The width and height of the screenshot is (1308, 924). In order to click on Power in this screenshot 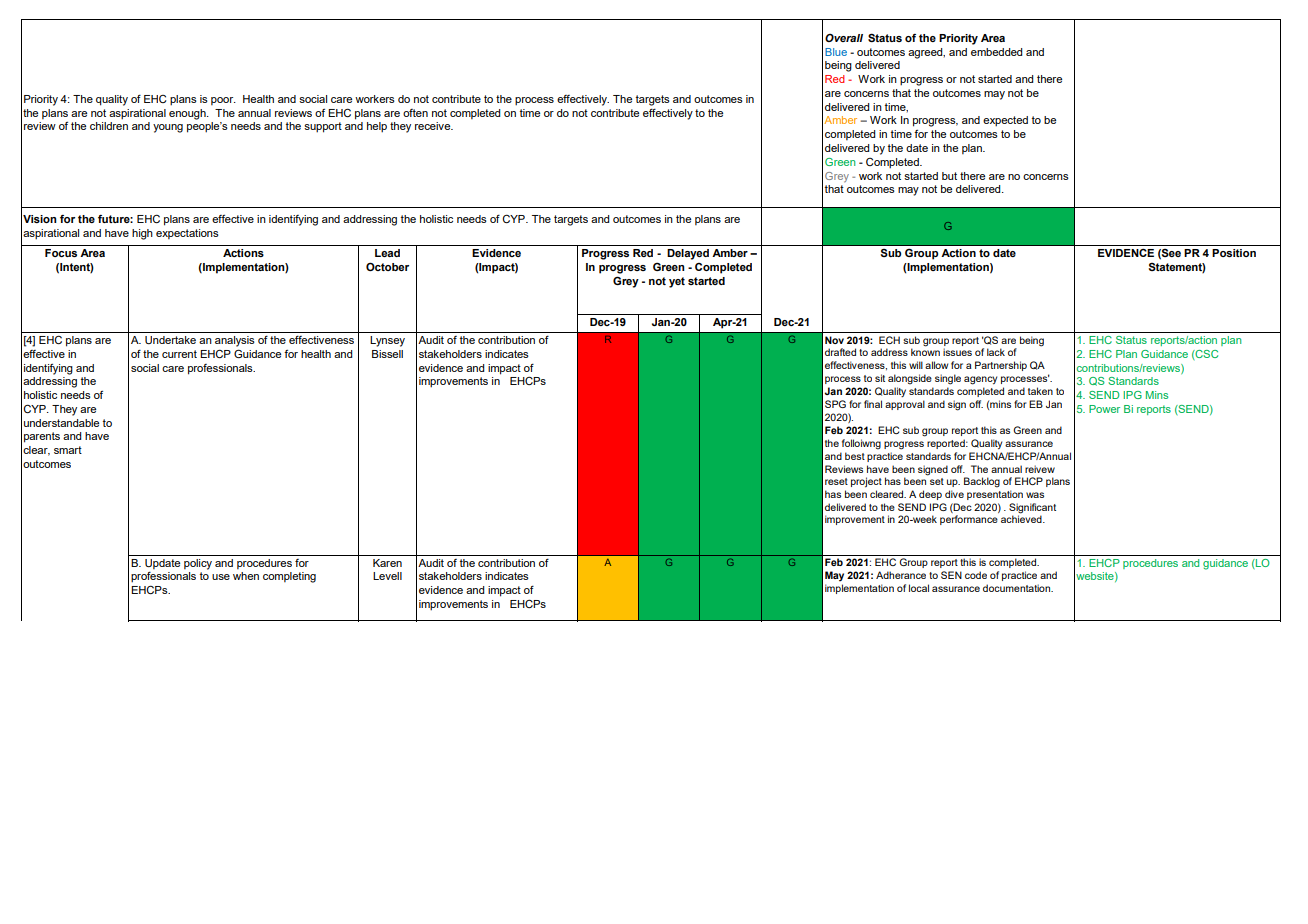, I will do `click(1104, 409)`.
